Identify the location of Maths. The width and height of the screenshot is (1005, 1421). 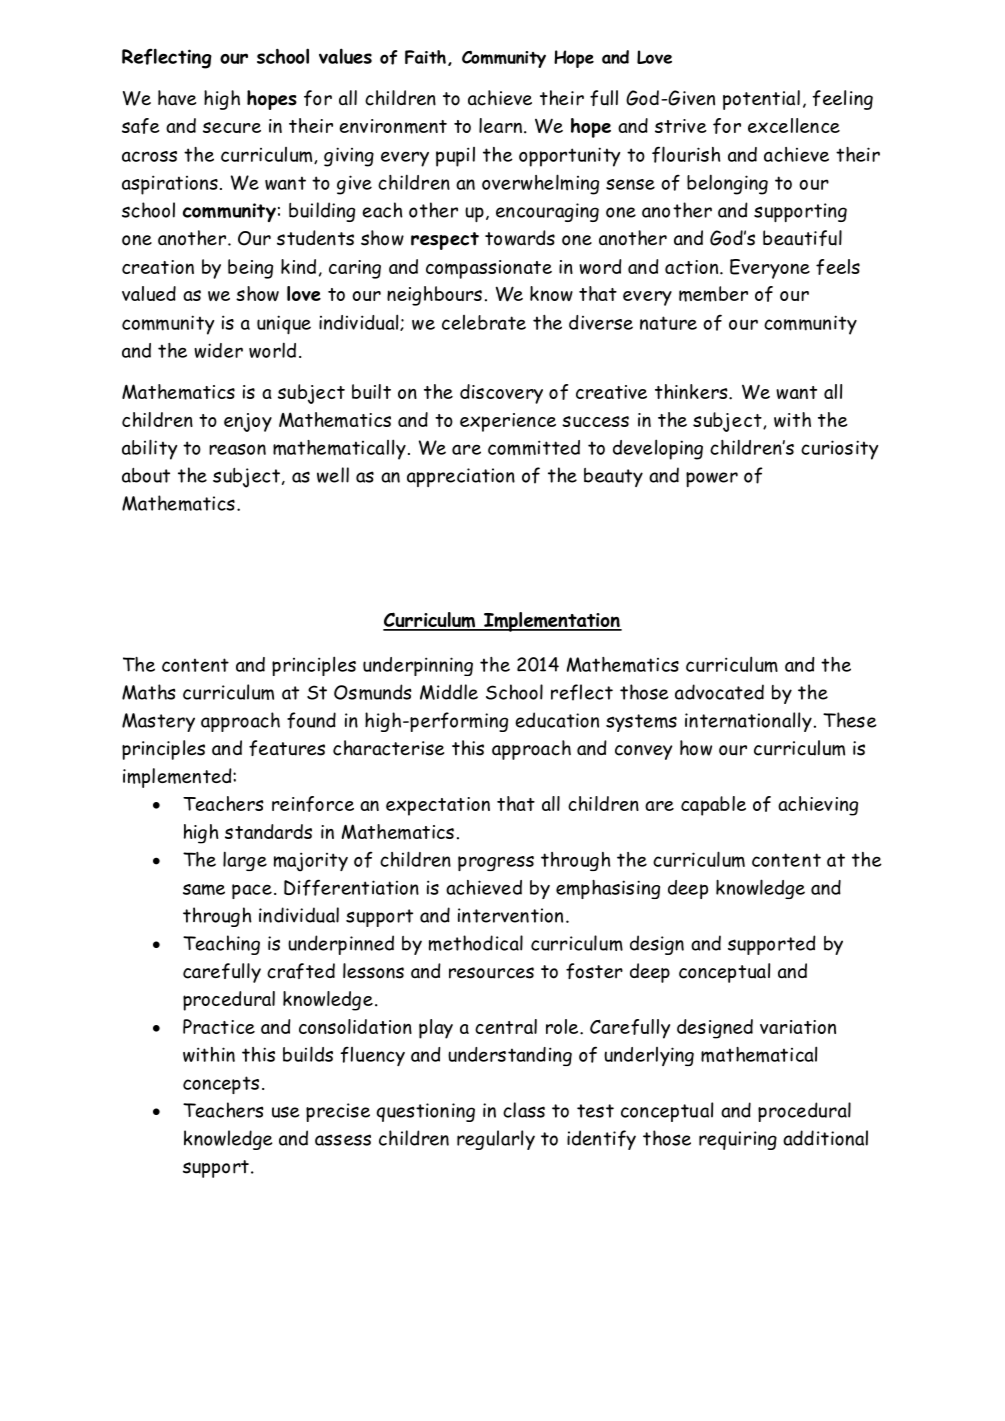
(148, 692).
